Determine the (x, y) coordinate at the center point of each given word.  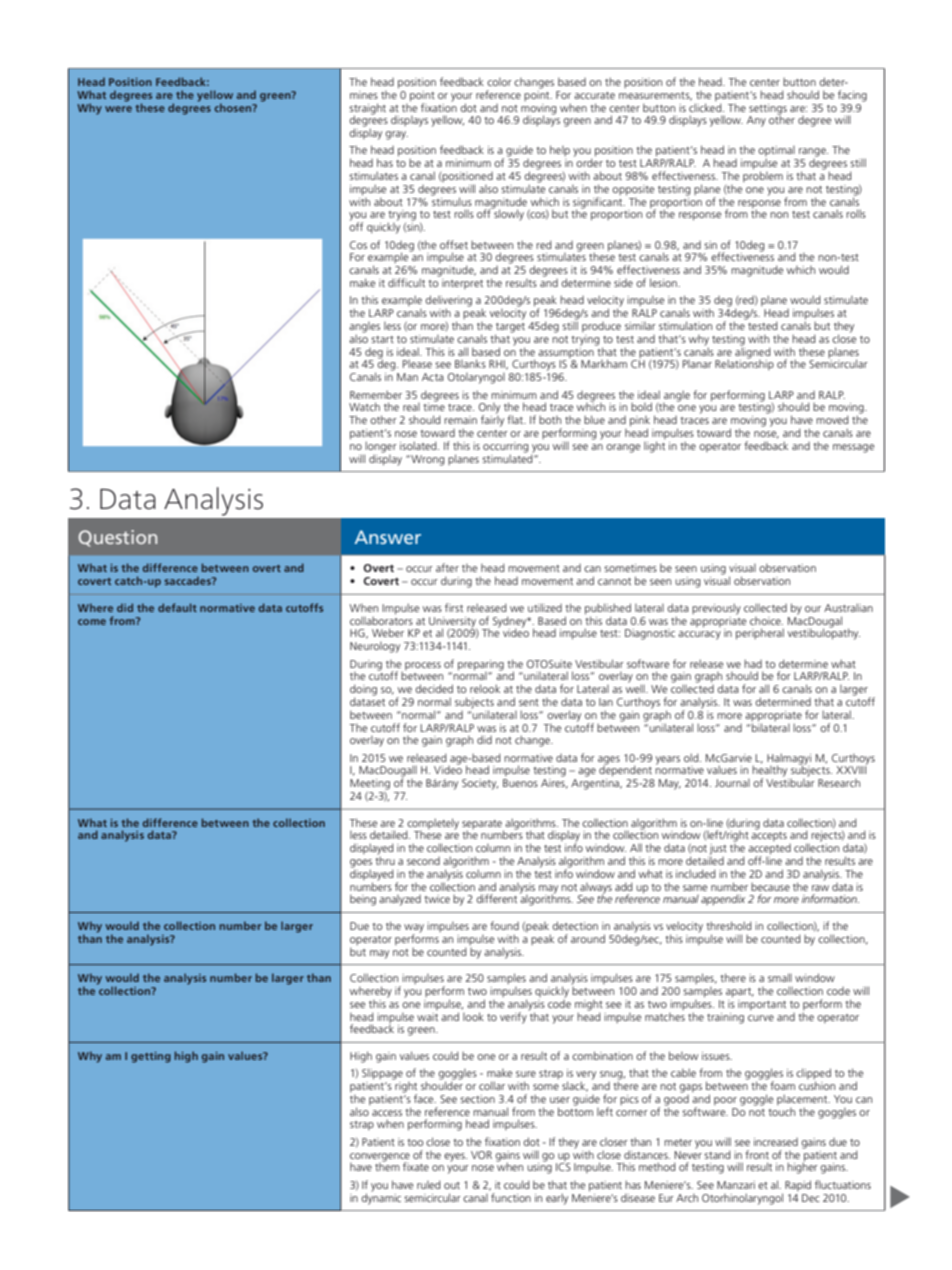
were (118, 109)
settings (768, 110)
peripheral (760, 634)
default (177, 607)
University (453, 623)
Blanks (470, 363)
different (497, 898)
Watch (364, 406)
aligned (752, 352)
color (499, 82)
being (363, 900)
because (770, 886)
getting (151, 1057)
